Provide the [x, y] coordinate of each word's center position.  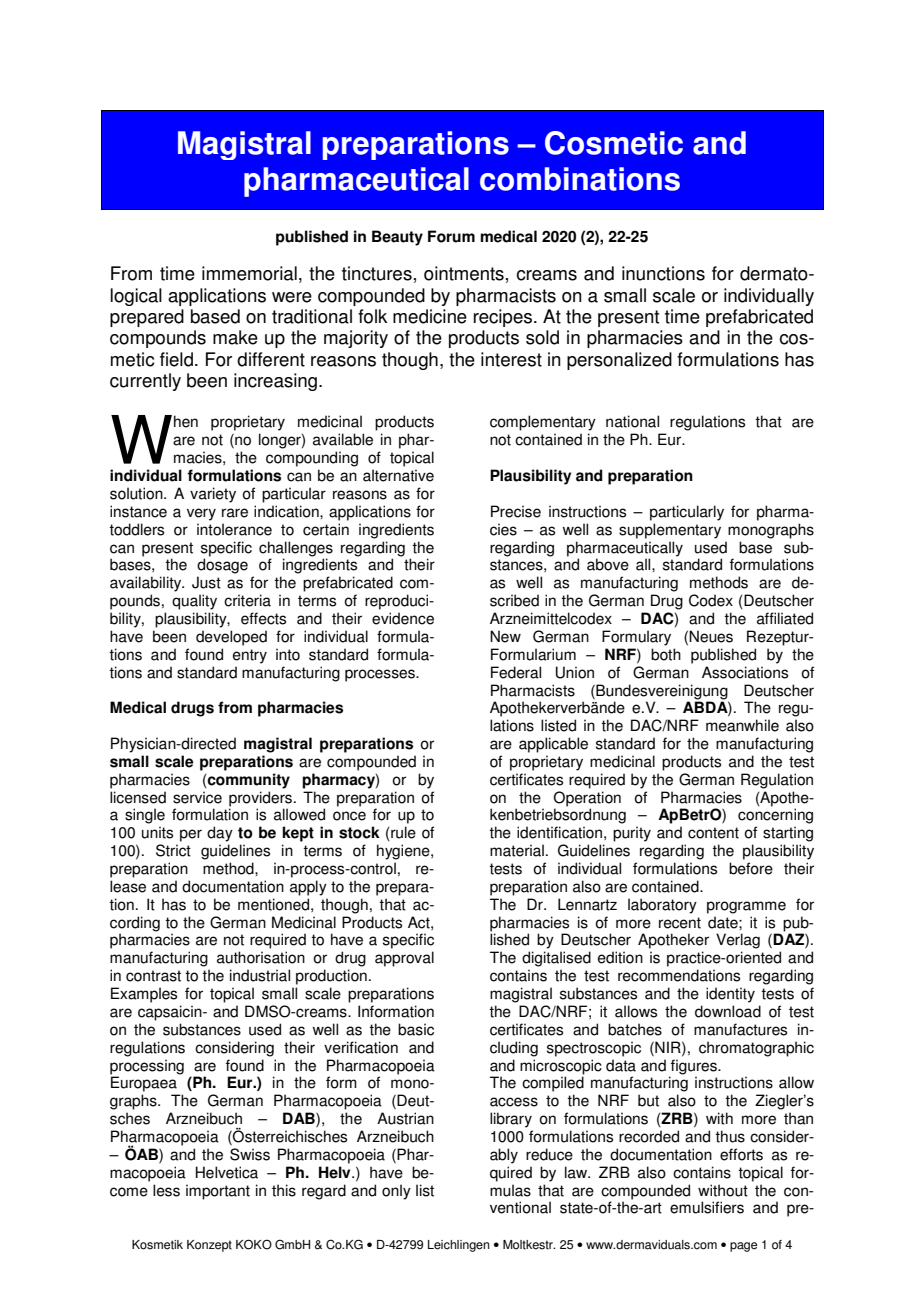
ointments [464, 273]
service [197, 797]
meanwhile [742, 725]
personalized [619, 361]
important [218, 1192]
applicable [553, 745]
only [396, 1192]
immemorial [249, 273]
